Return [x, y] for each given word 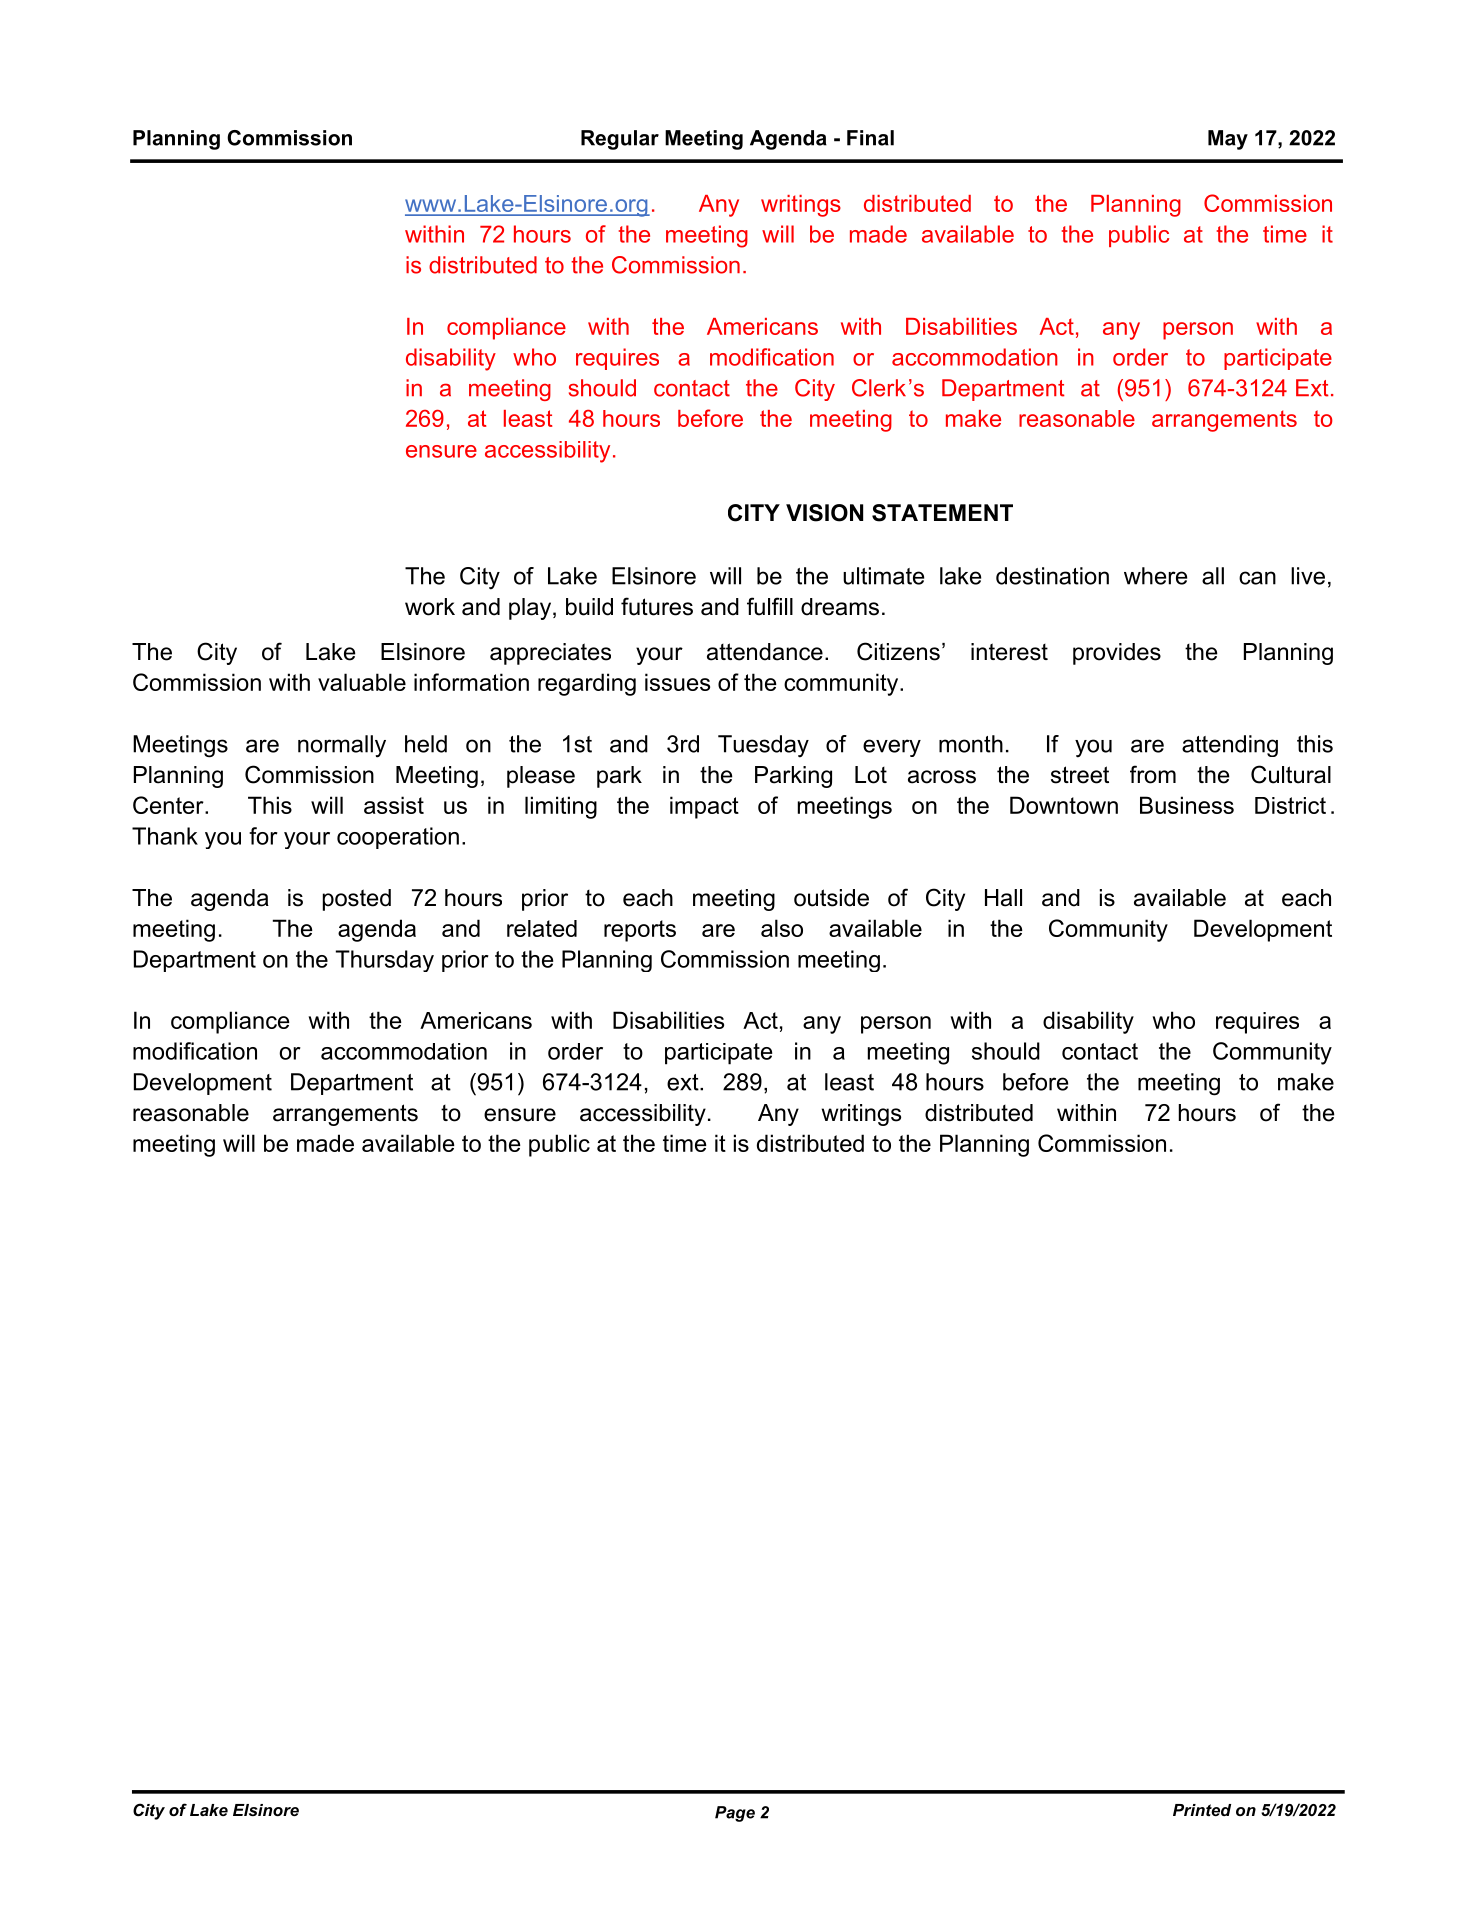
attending [1230, 746]
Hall [1003, 898]
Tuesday [763, 746]
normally [342, 746]
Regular [620, 140]
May [1228, 140]
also [782, 928]
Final [870, 138]
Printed [1202, 1810]
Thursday [385, 961]
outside [831, 898]
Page [735, 1814]
